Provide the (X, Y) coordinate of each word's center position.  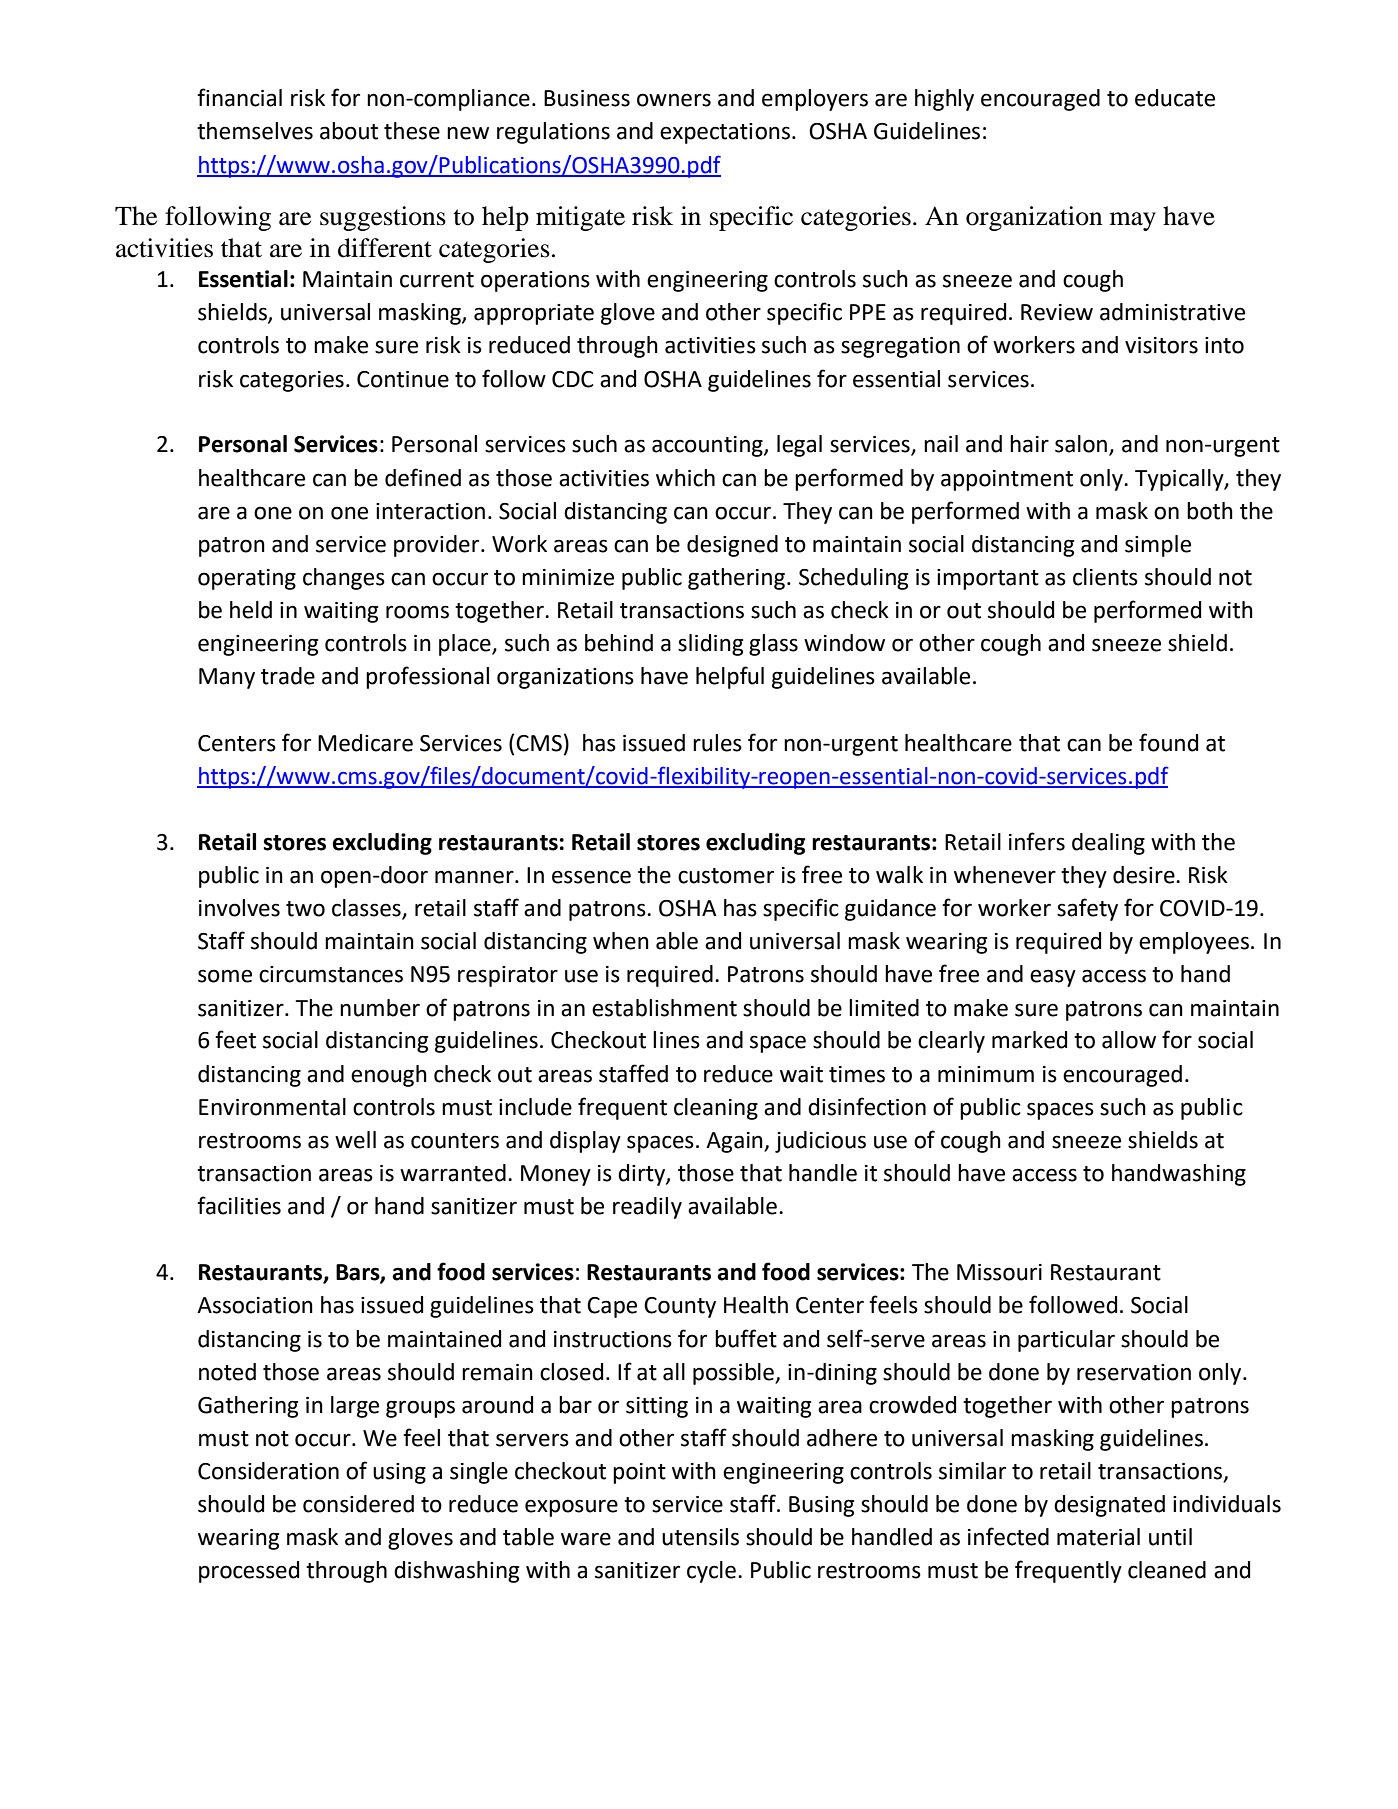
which (685, 478)
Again (735, 1142)
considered (358, 1504)
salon (1082, 445)
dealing (1108, 844)
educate (1175, 98)
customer (726, 876)
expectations (725, 133)
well (355, 1140)
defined (423, 477)
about (349, 131)
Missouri (999, 1272)
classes (367, 909)
